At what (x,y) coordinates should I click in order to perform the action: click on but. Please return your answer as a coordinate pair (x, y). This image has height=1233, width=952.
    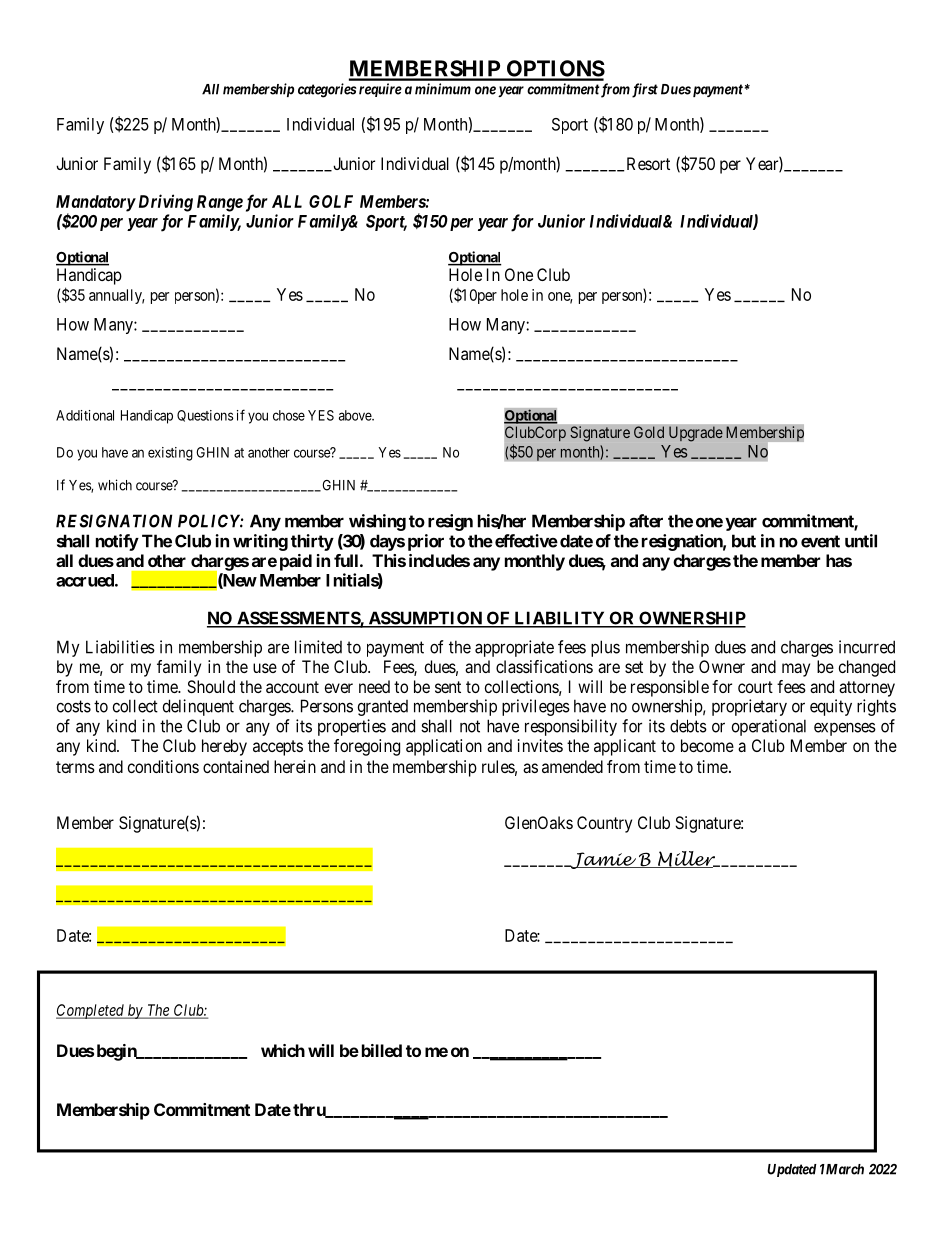
    Looking at the image, I should click on (744, 541).
